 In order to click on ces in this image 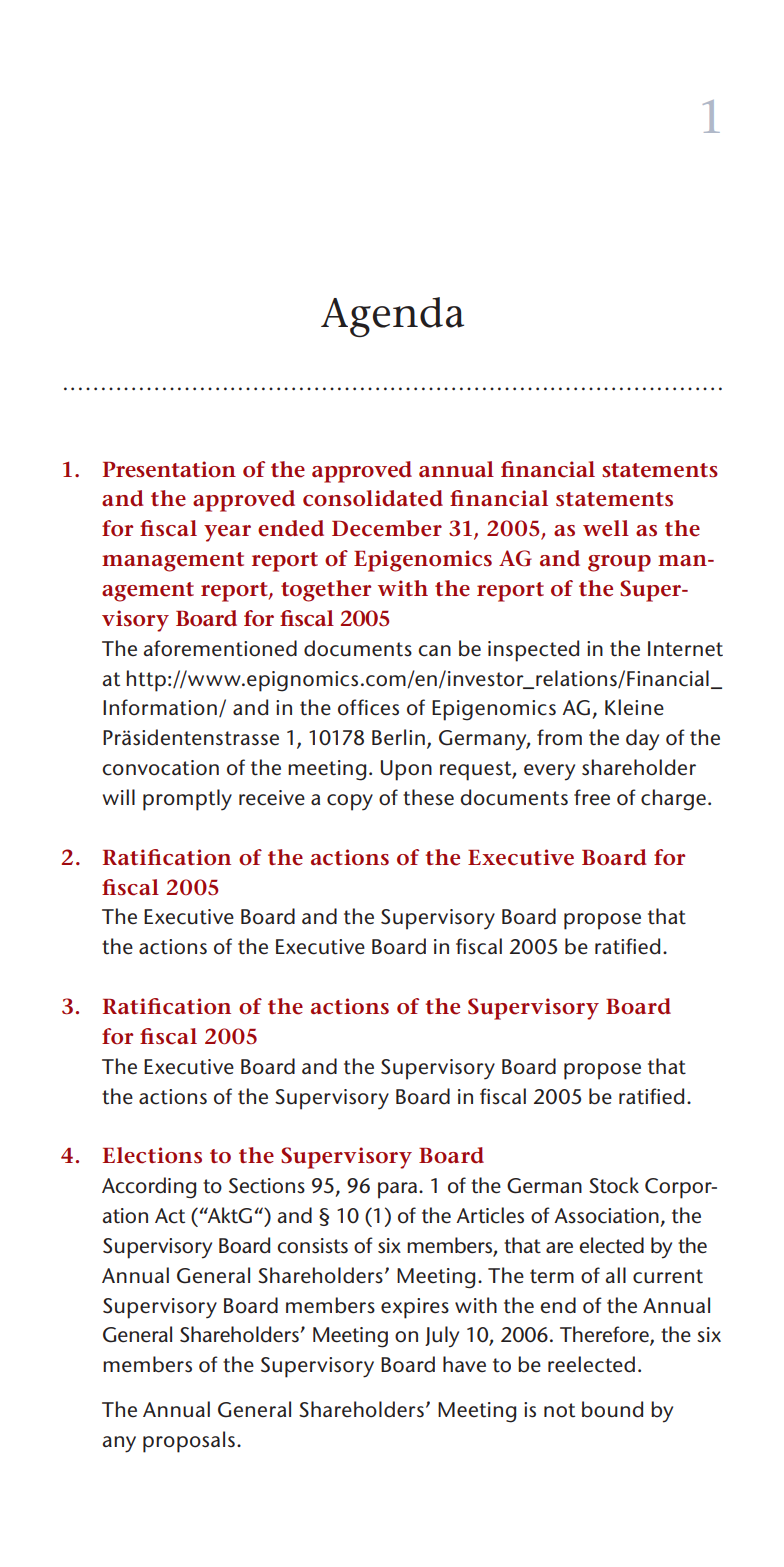, I will do `click(384, 710)`.
